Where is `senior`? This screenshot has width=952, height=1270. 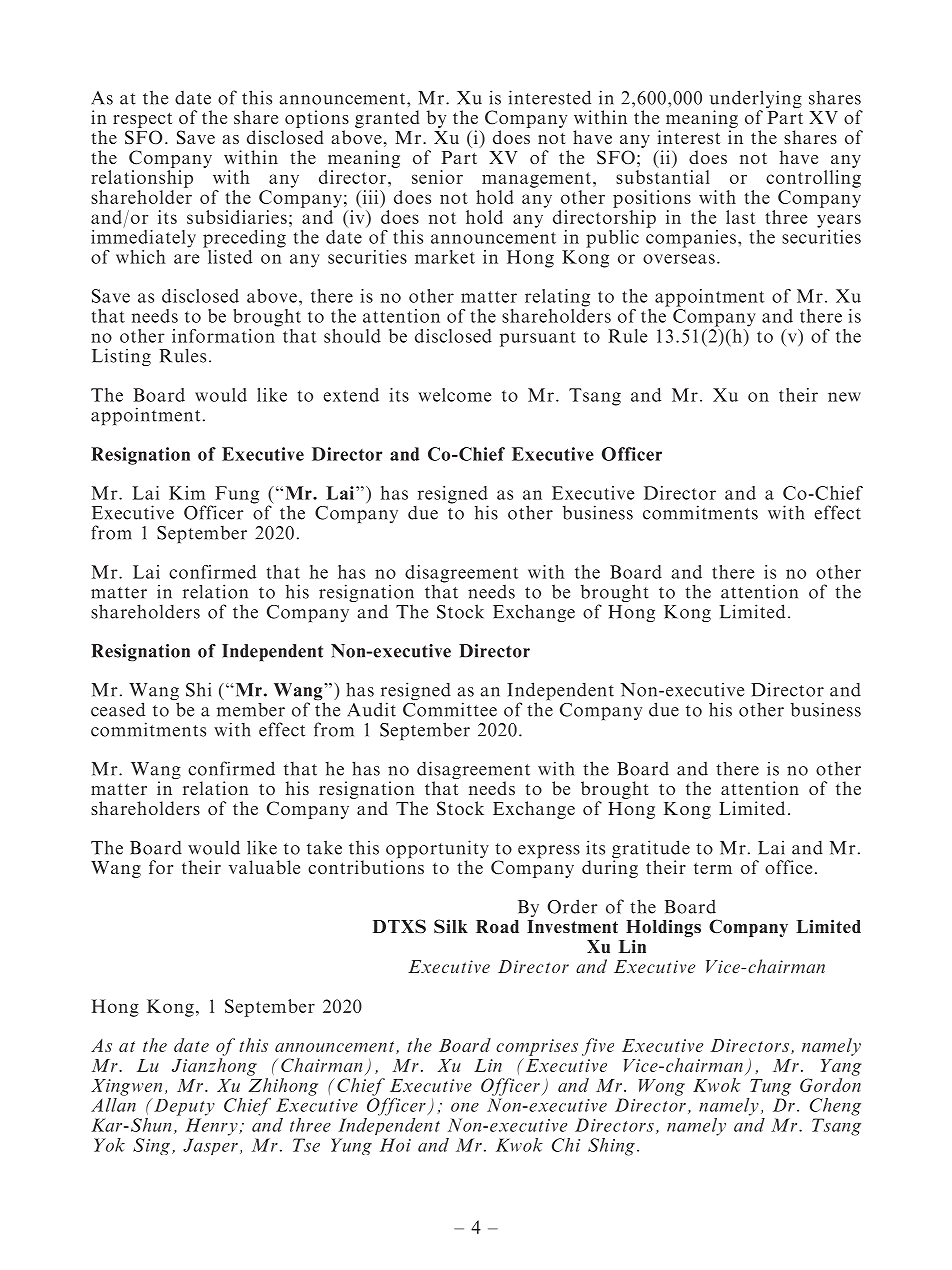
senior is located at coordinates (437, 177).
